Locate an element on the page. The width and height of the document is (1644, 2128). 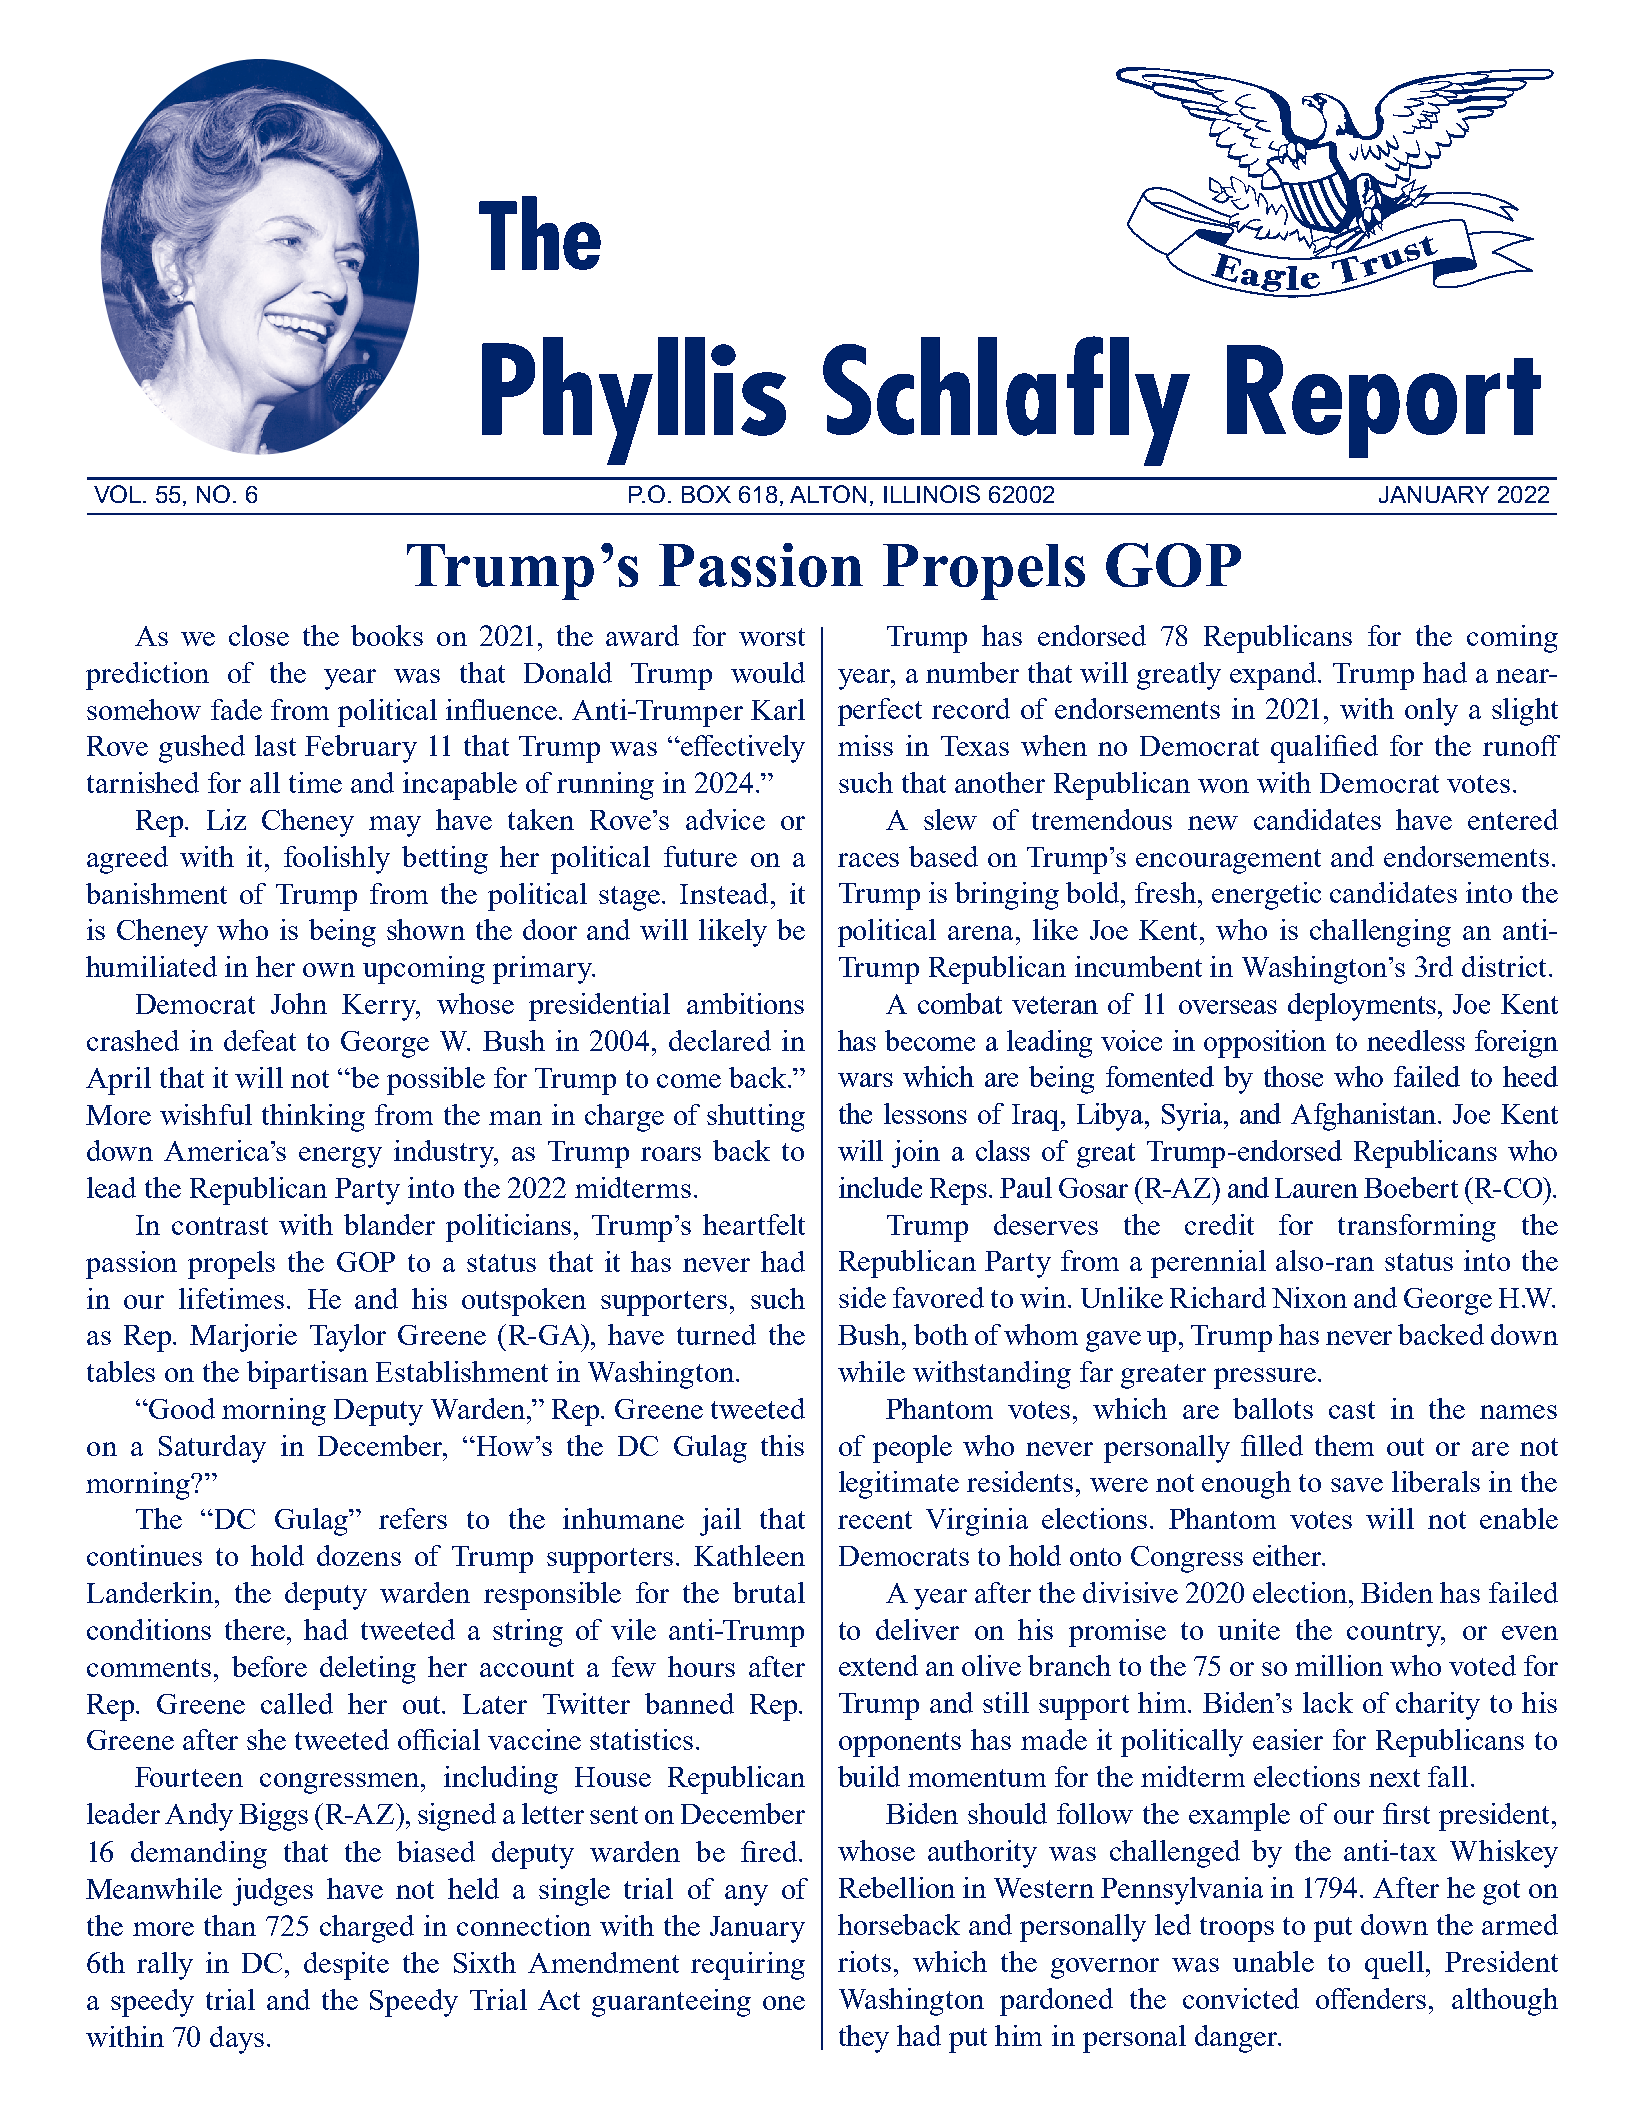
foolishly is located at coordinates (337, 860).
